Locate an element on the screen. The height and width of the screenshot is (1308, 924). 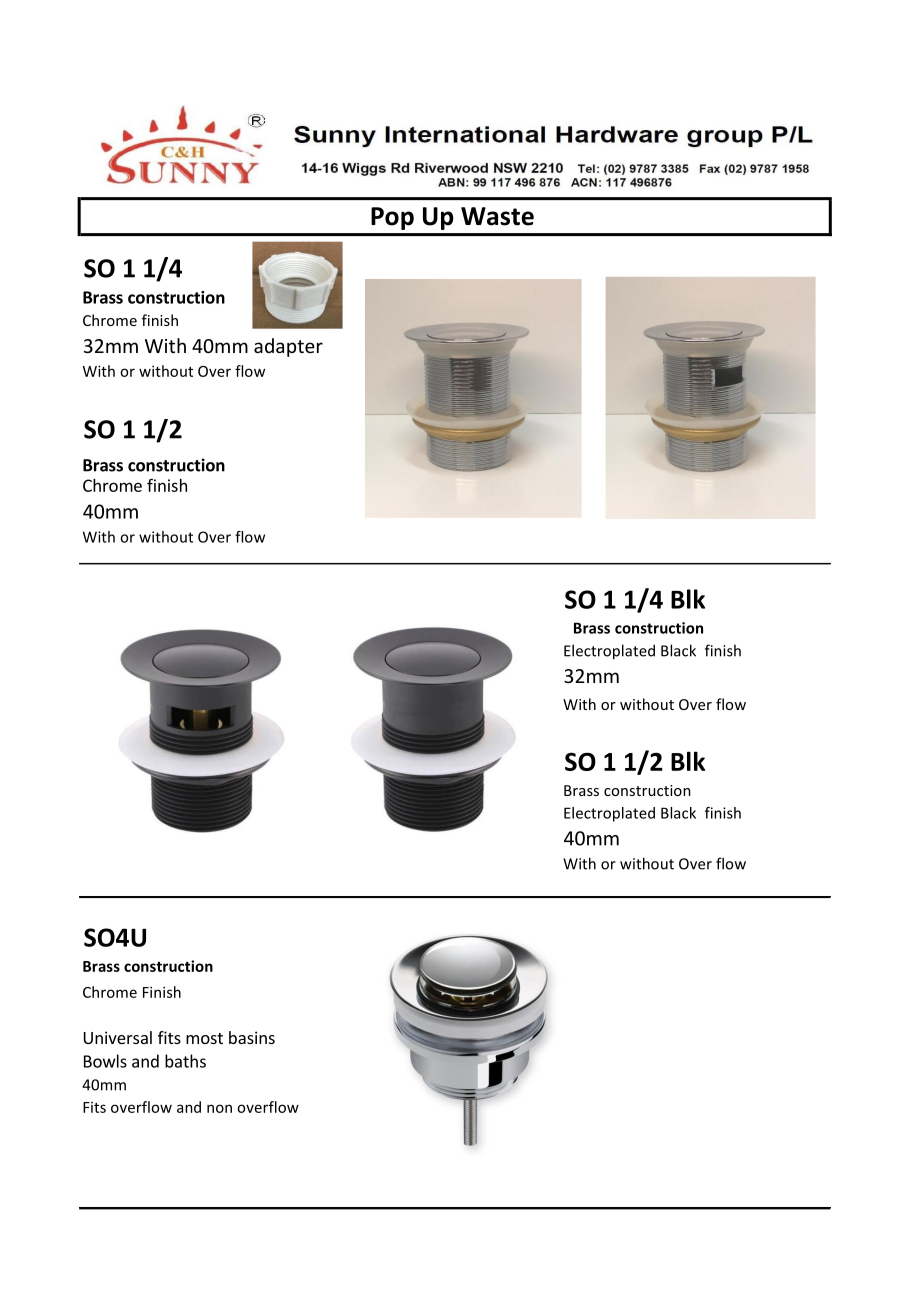
Waste is located at coordinates (497, 216).
